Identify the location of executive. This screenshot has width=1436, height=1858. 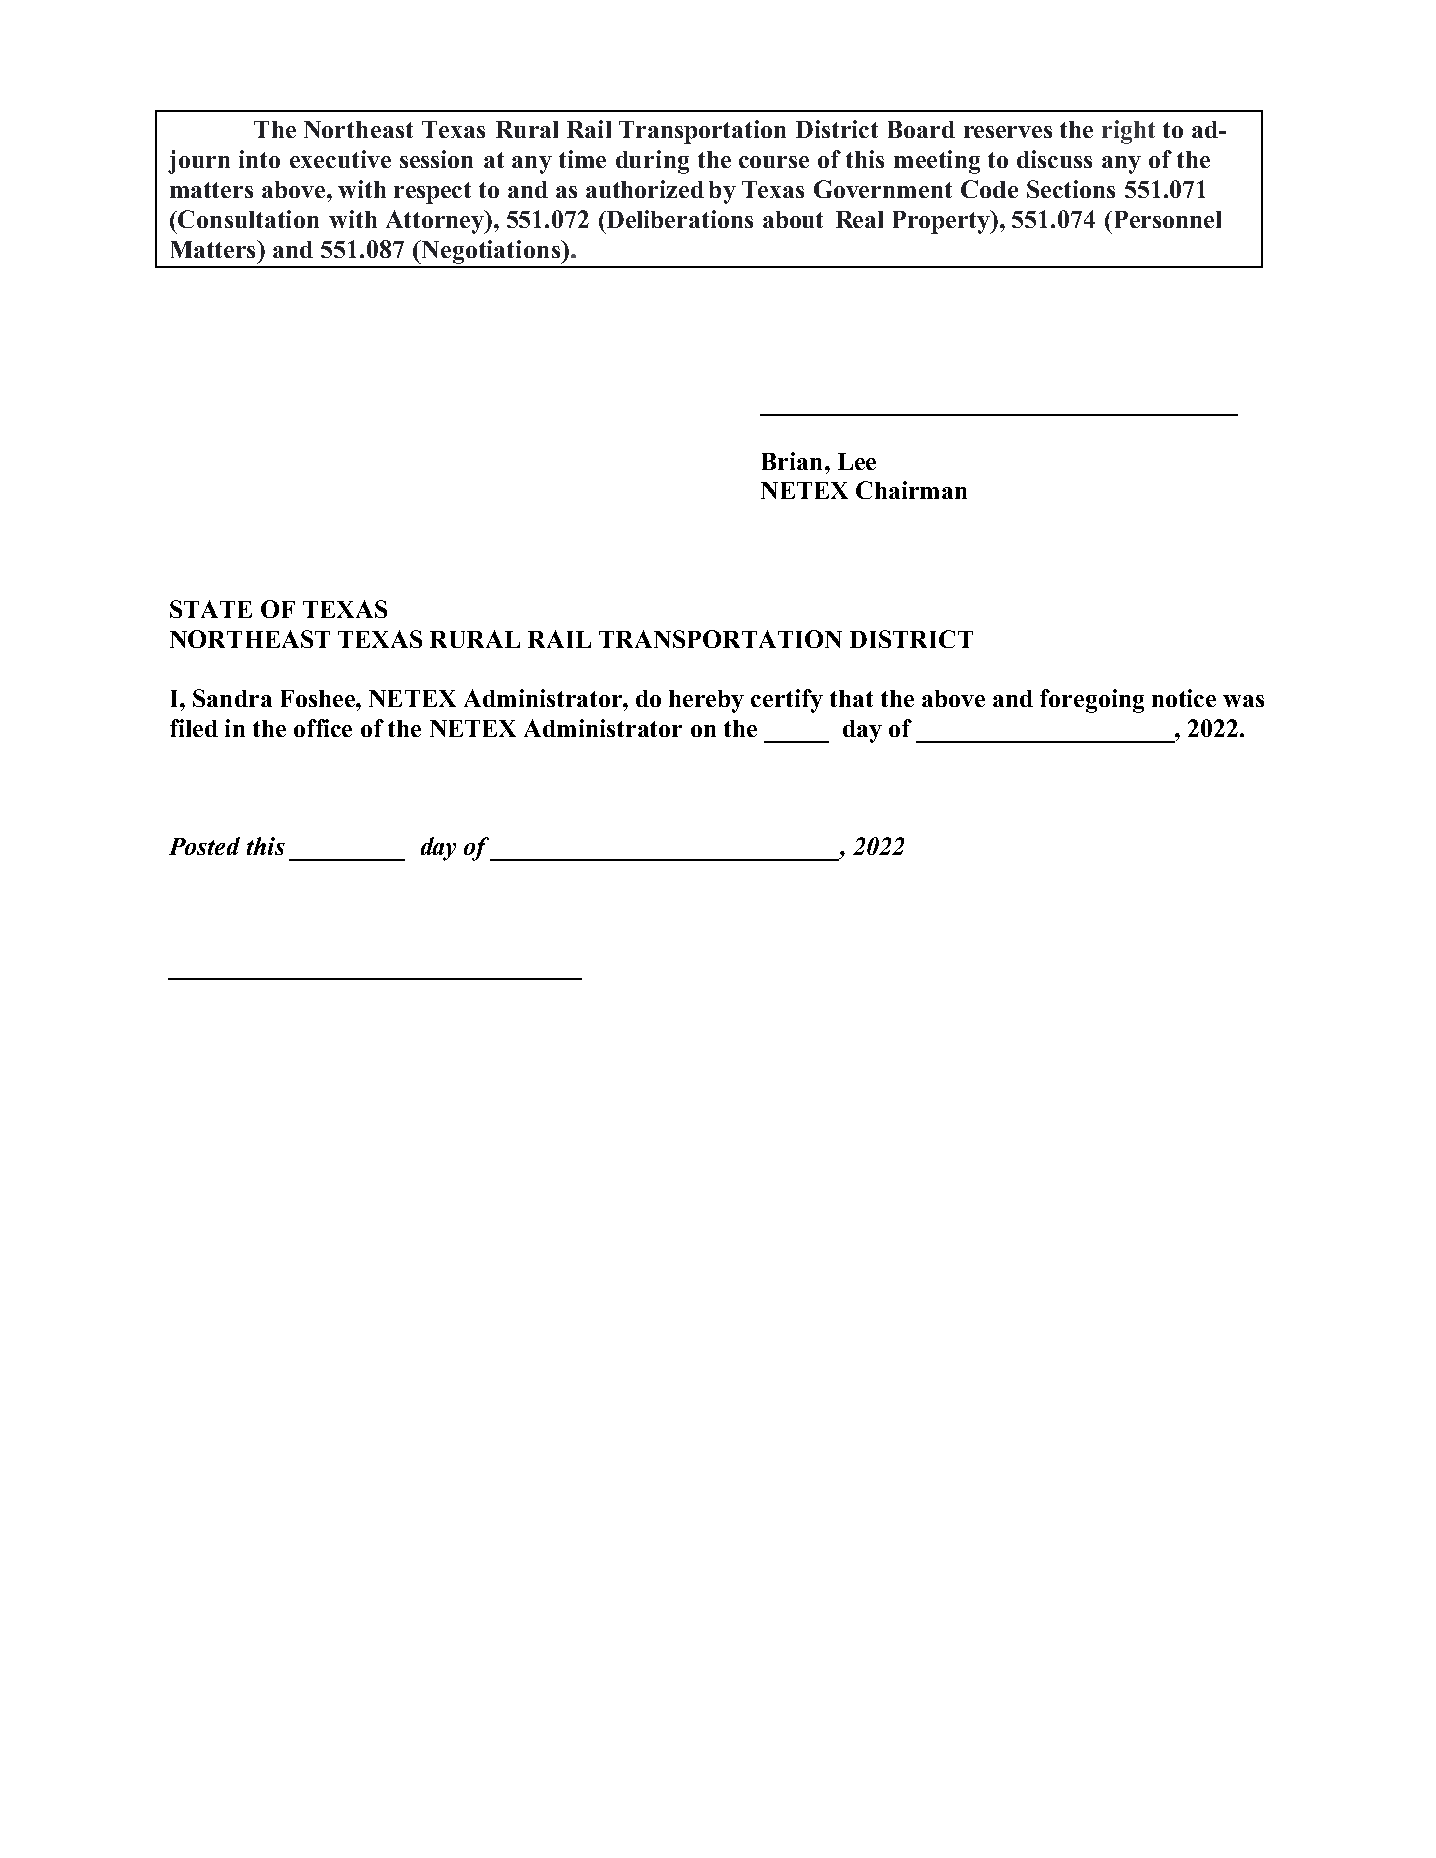
(340, 159).
